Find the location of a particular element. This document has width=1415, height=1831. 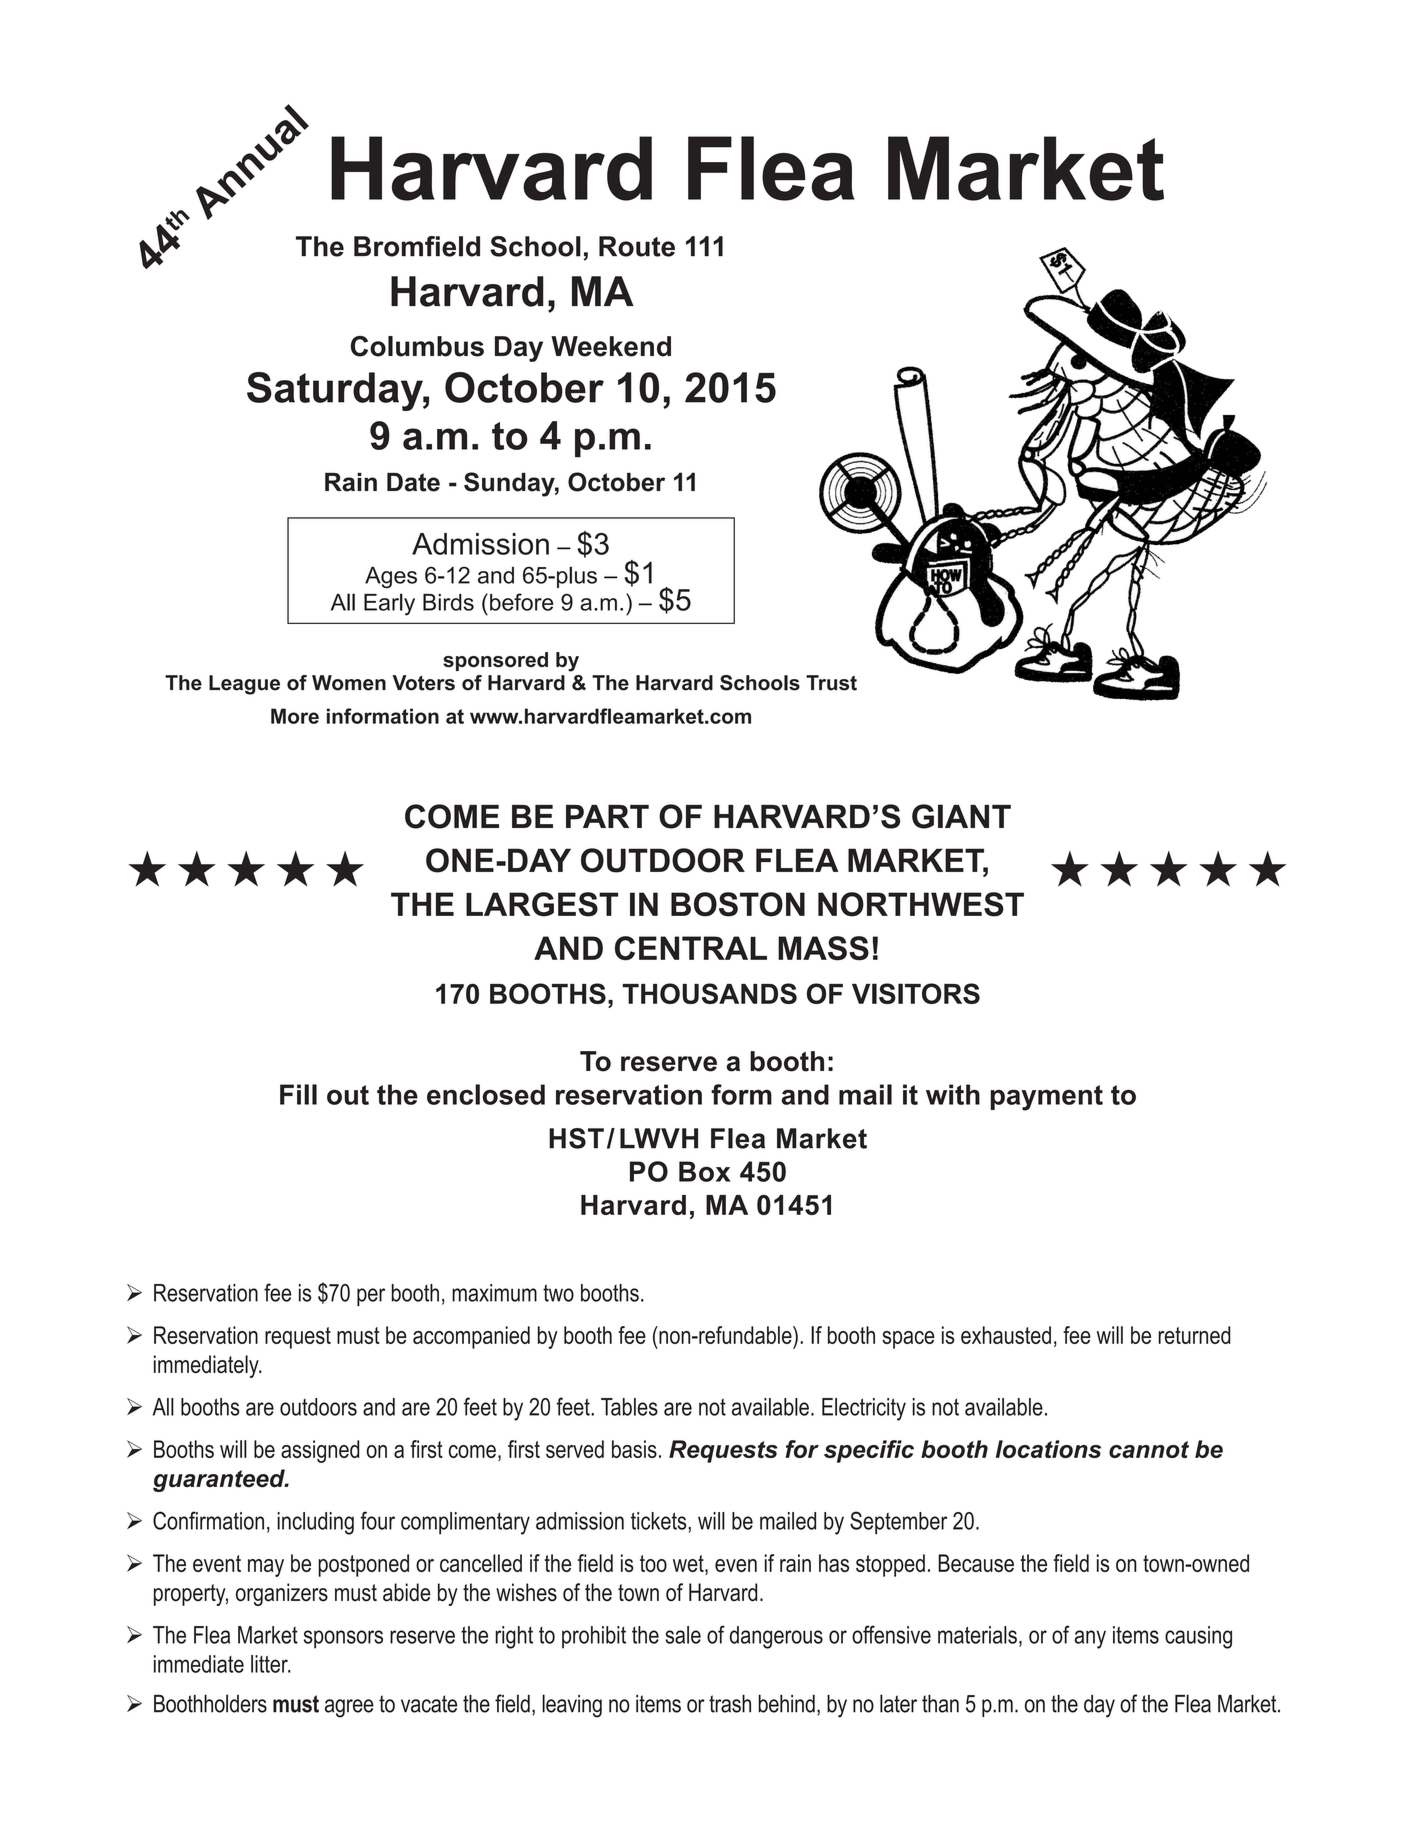

THOUSANDS is located at coordinates (710, 993).
